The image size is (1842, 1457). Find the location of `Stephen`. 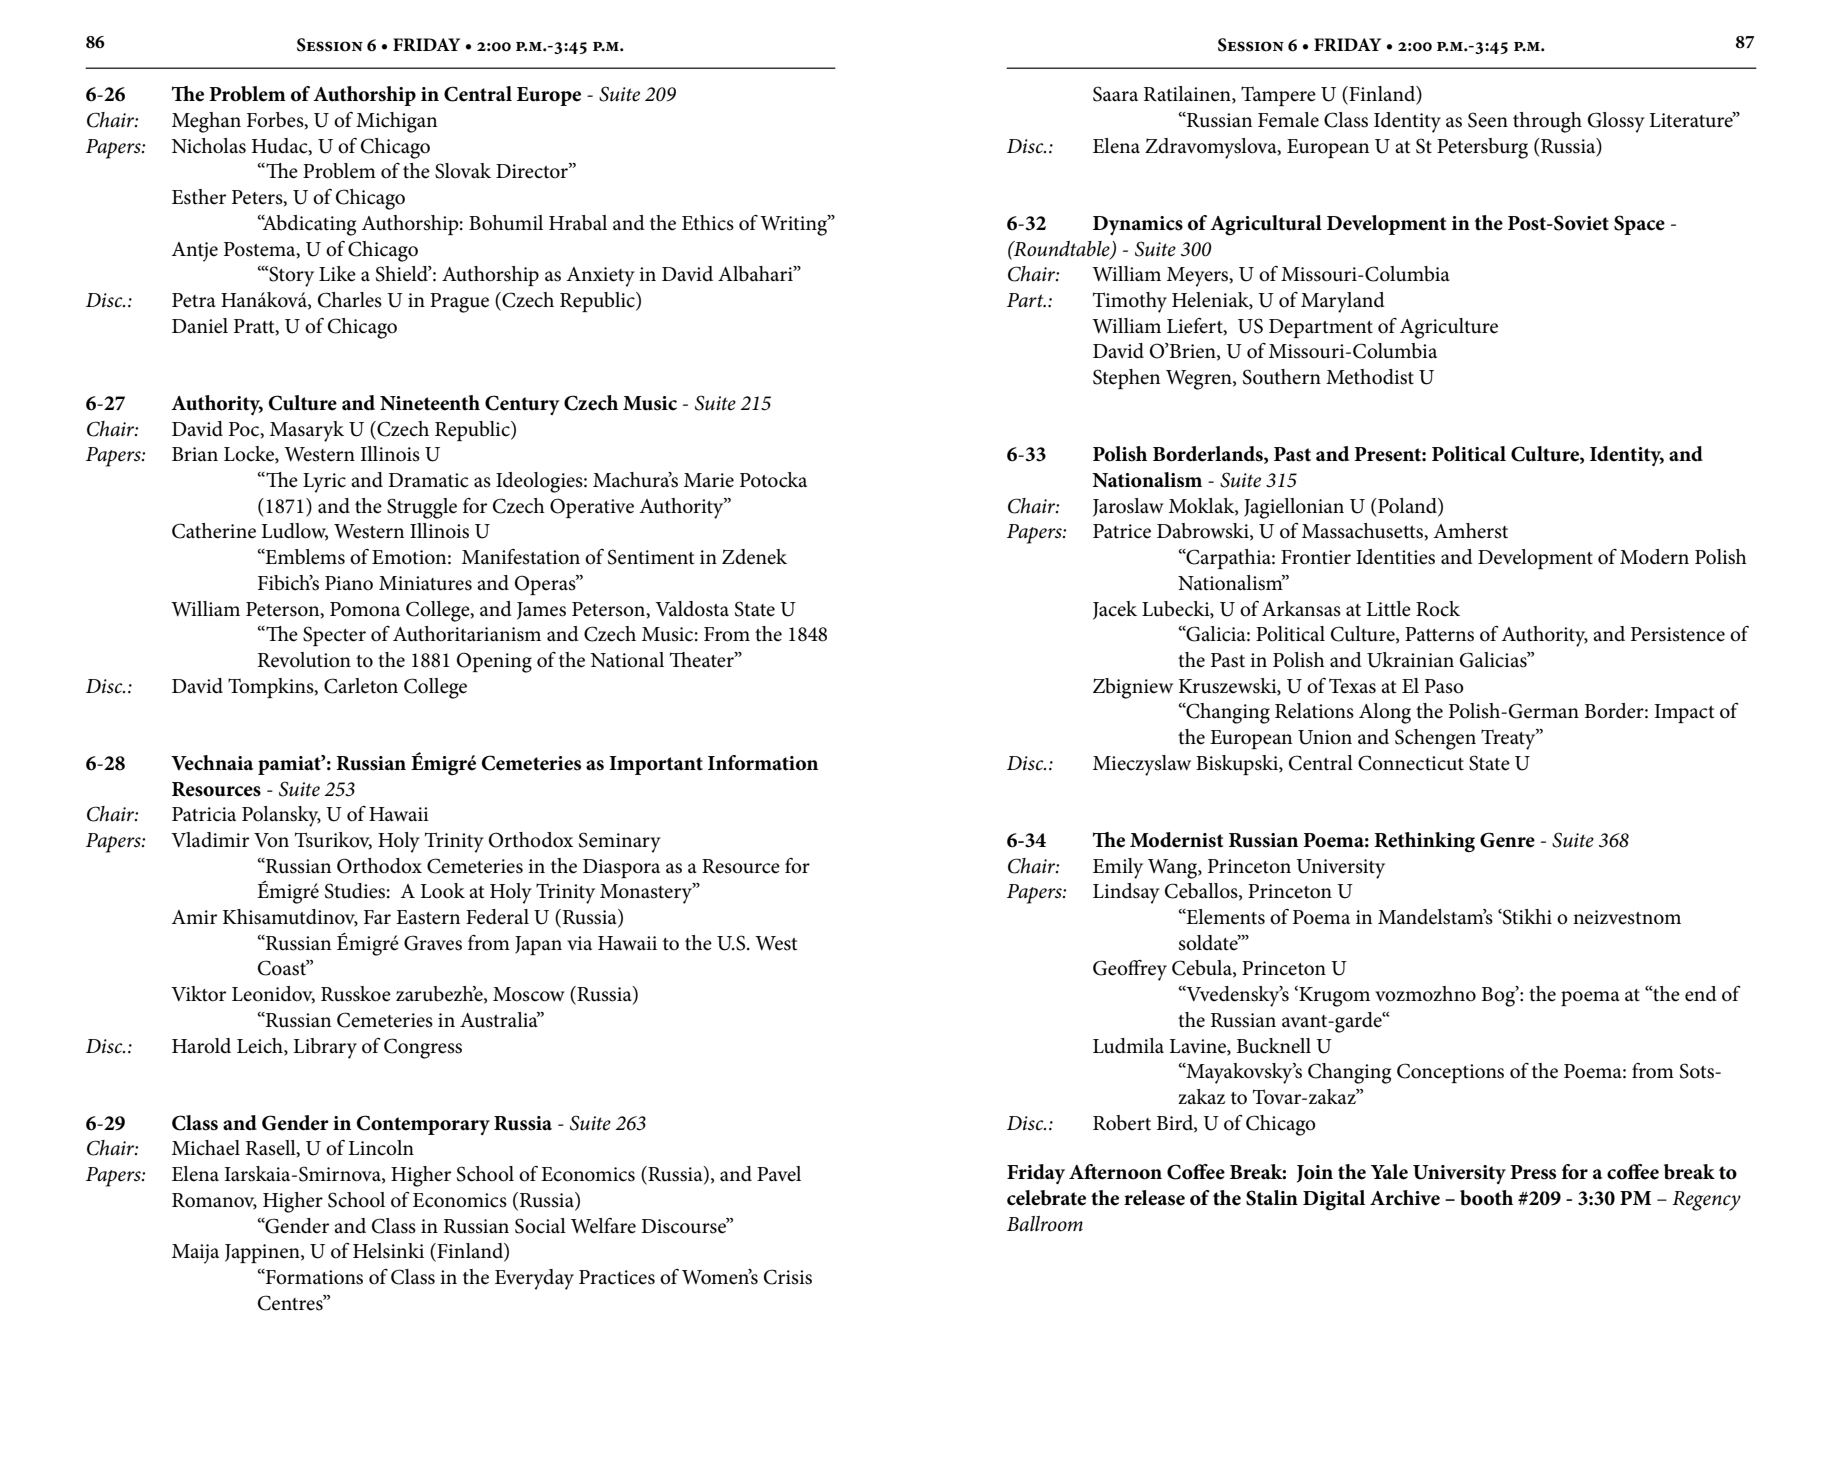

Stephen is located at coordinates (1126, 379).
